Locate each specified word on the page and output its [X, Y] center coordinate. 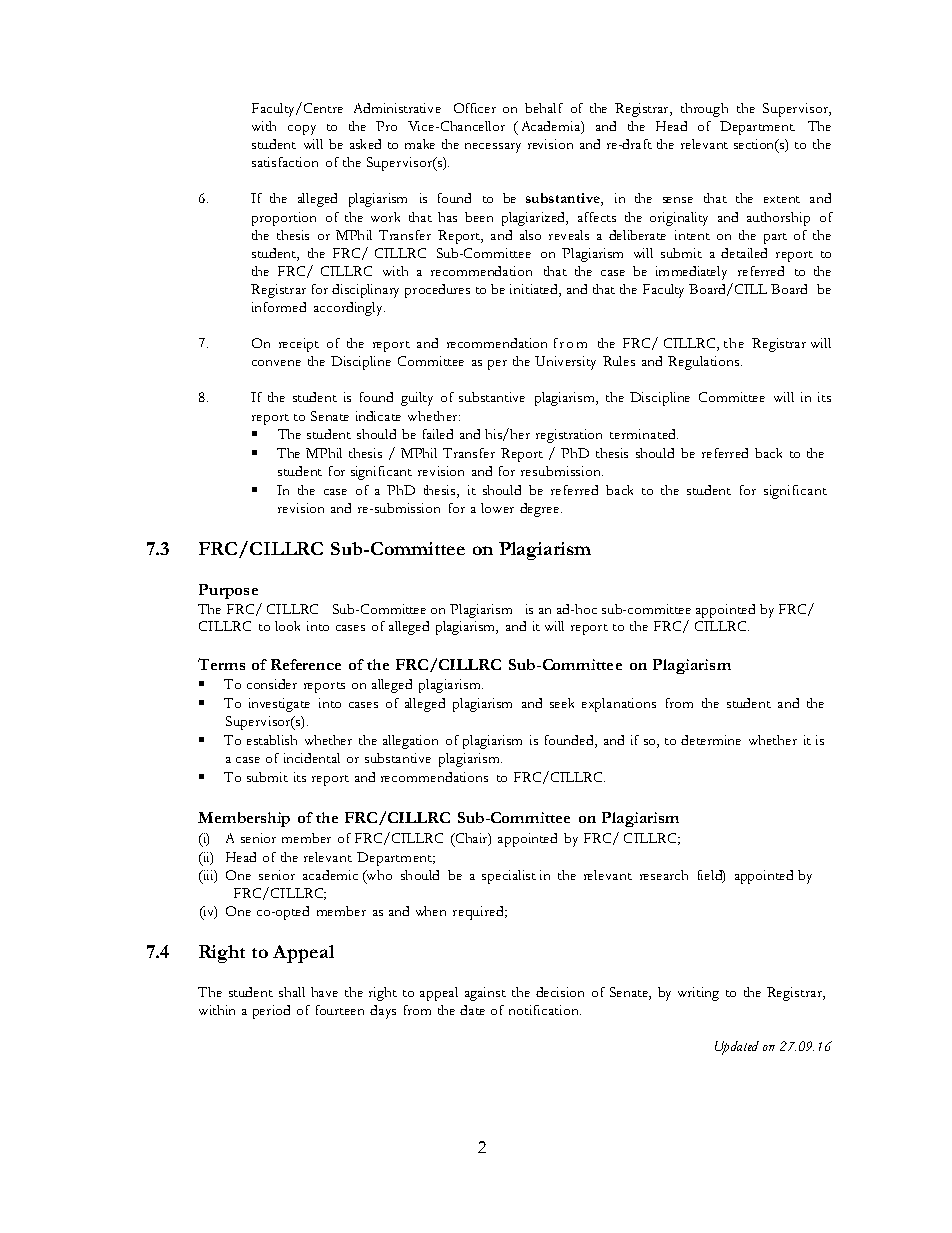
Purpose [228, 591]
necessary [493, 148]
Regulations [705, 363]
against [485, 994]
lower [497, 508]
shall [292, 992]
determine [711, 740]
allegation [410, 742]
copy [302, 130]
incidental [312, 758]
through [704, 110]
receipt [299, 345]
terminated [644, 434]
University [565, 363]
